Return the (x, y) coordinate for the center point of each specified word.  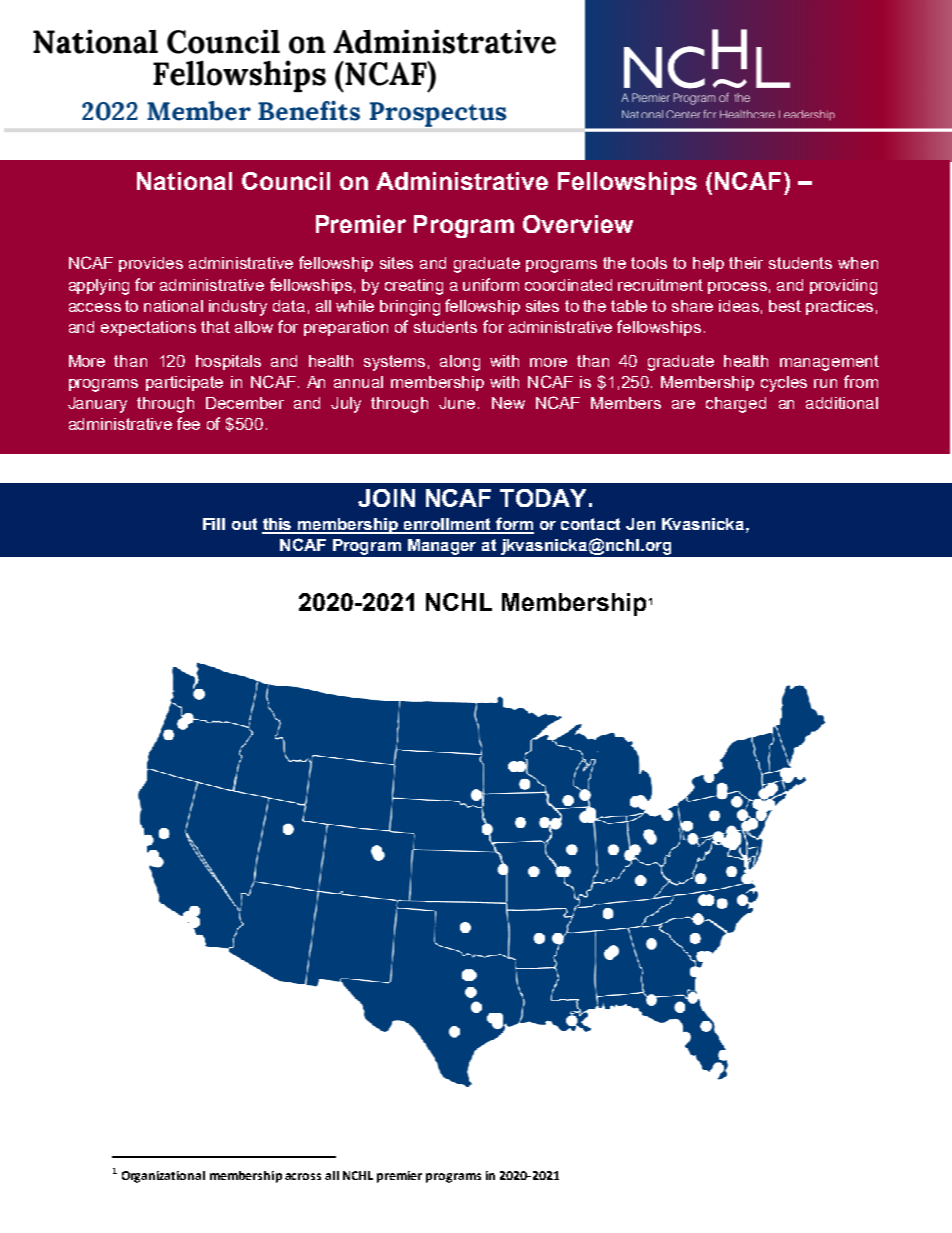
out (244, 524)
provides (151, 264)
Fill (214, 524)
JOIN (386, 498)
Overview (578, 224)
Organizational (163, 1177)
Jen (640, 524)
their (746, 263)
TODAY (543, 498)
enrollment (448, 525)
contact (590, 524)
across (303, 1176)
